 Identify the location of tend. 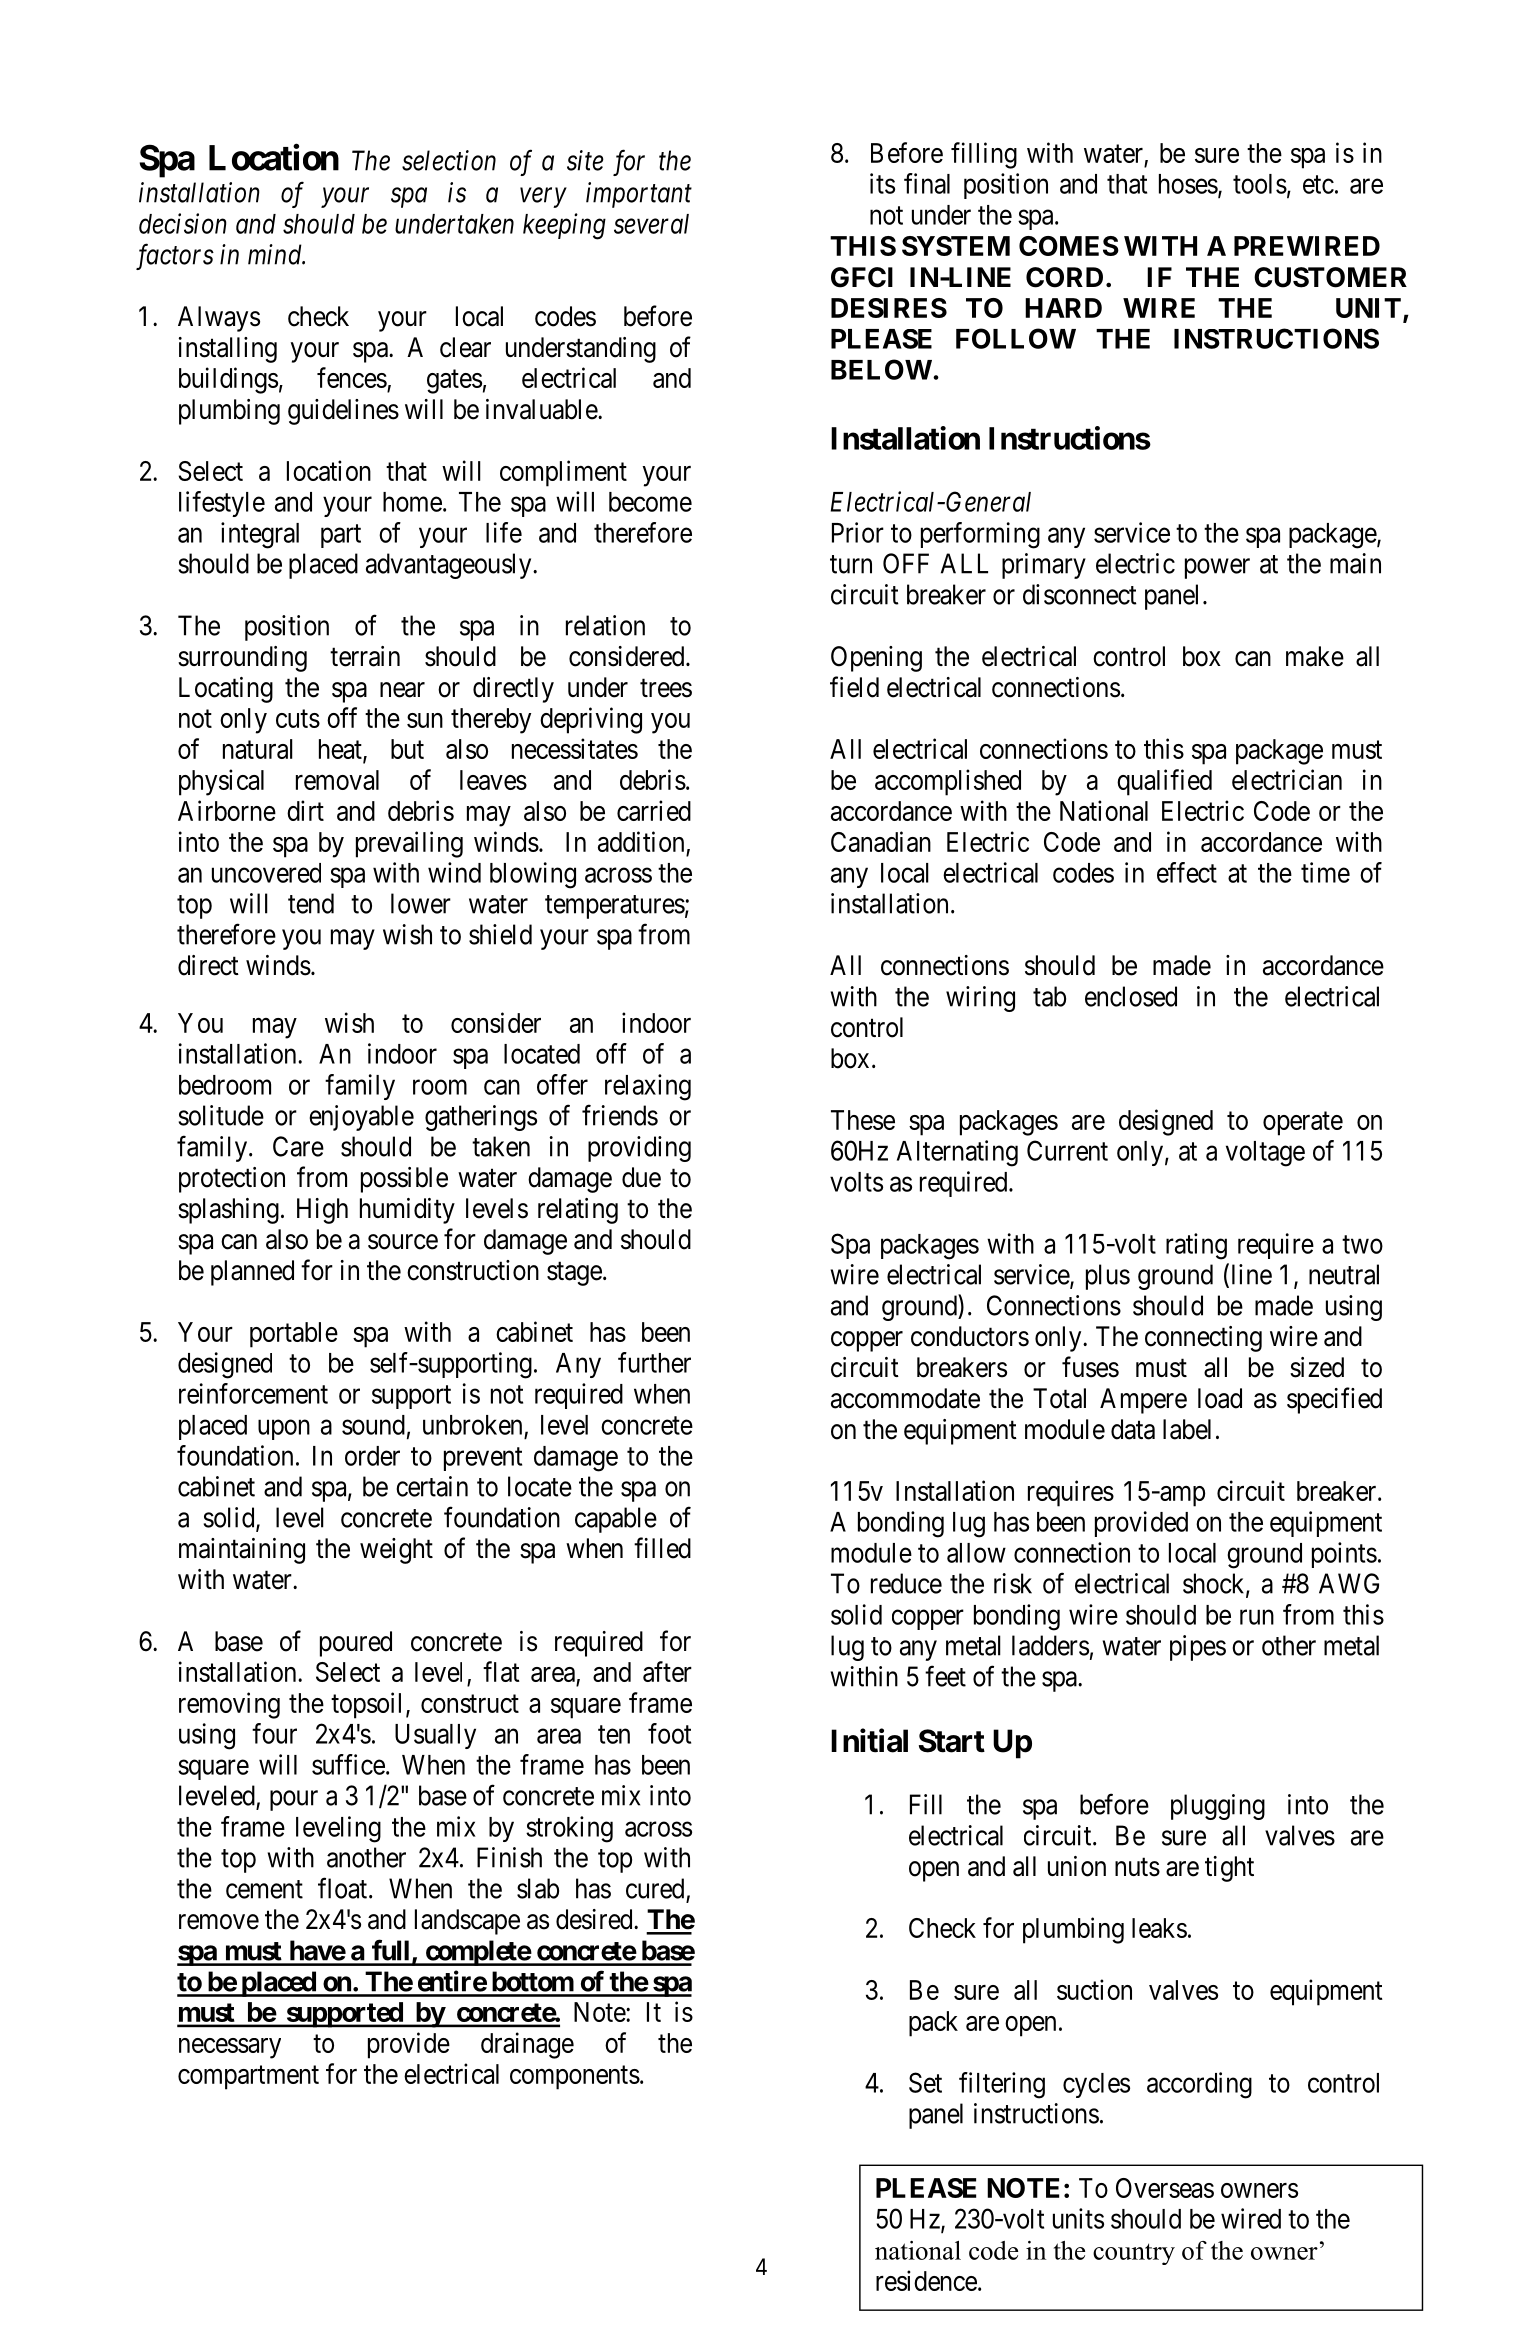
(311, 903).
